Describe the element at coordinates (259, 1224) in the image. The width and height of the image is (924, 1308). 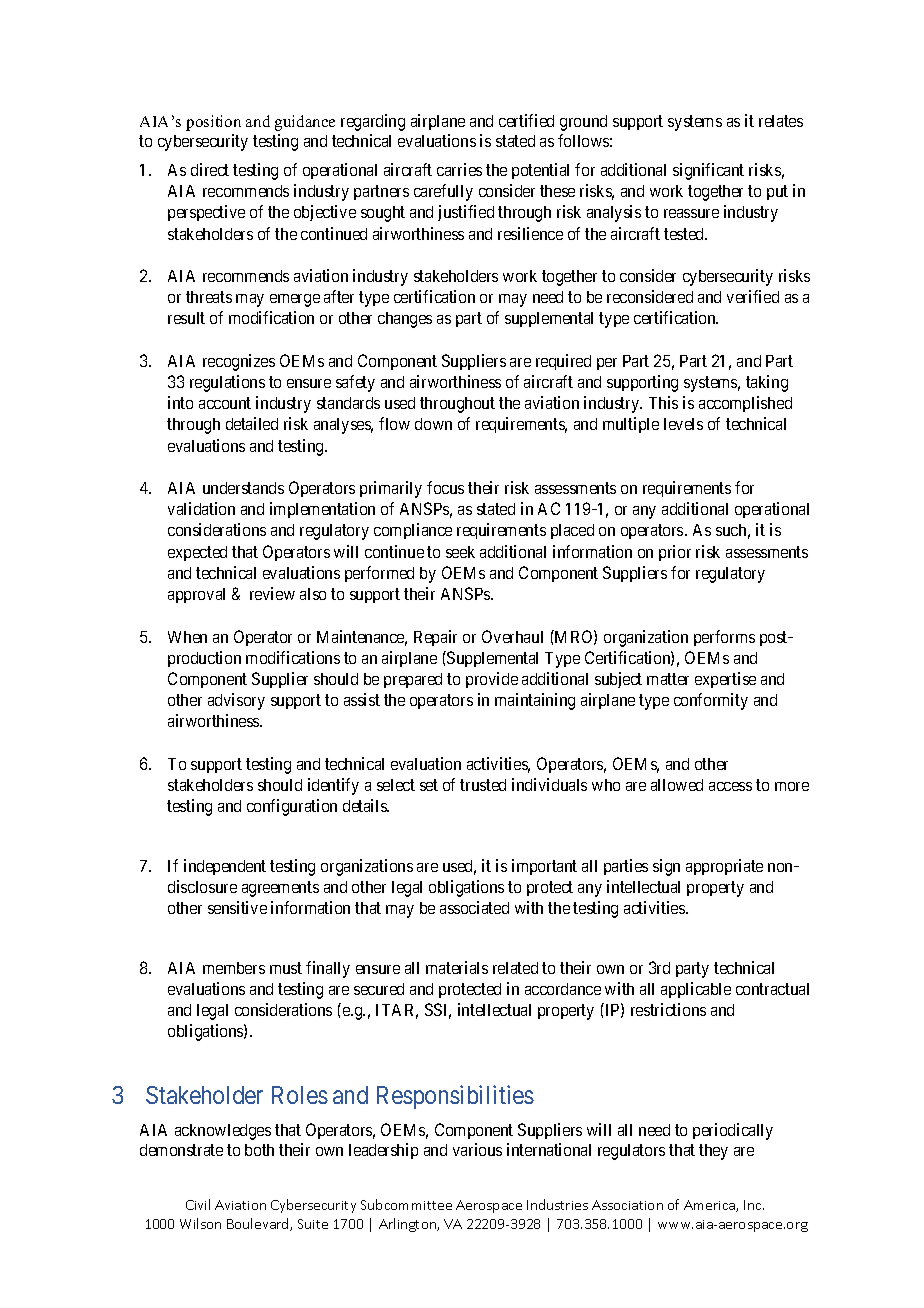
I see `Boulevard` at that location.
